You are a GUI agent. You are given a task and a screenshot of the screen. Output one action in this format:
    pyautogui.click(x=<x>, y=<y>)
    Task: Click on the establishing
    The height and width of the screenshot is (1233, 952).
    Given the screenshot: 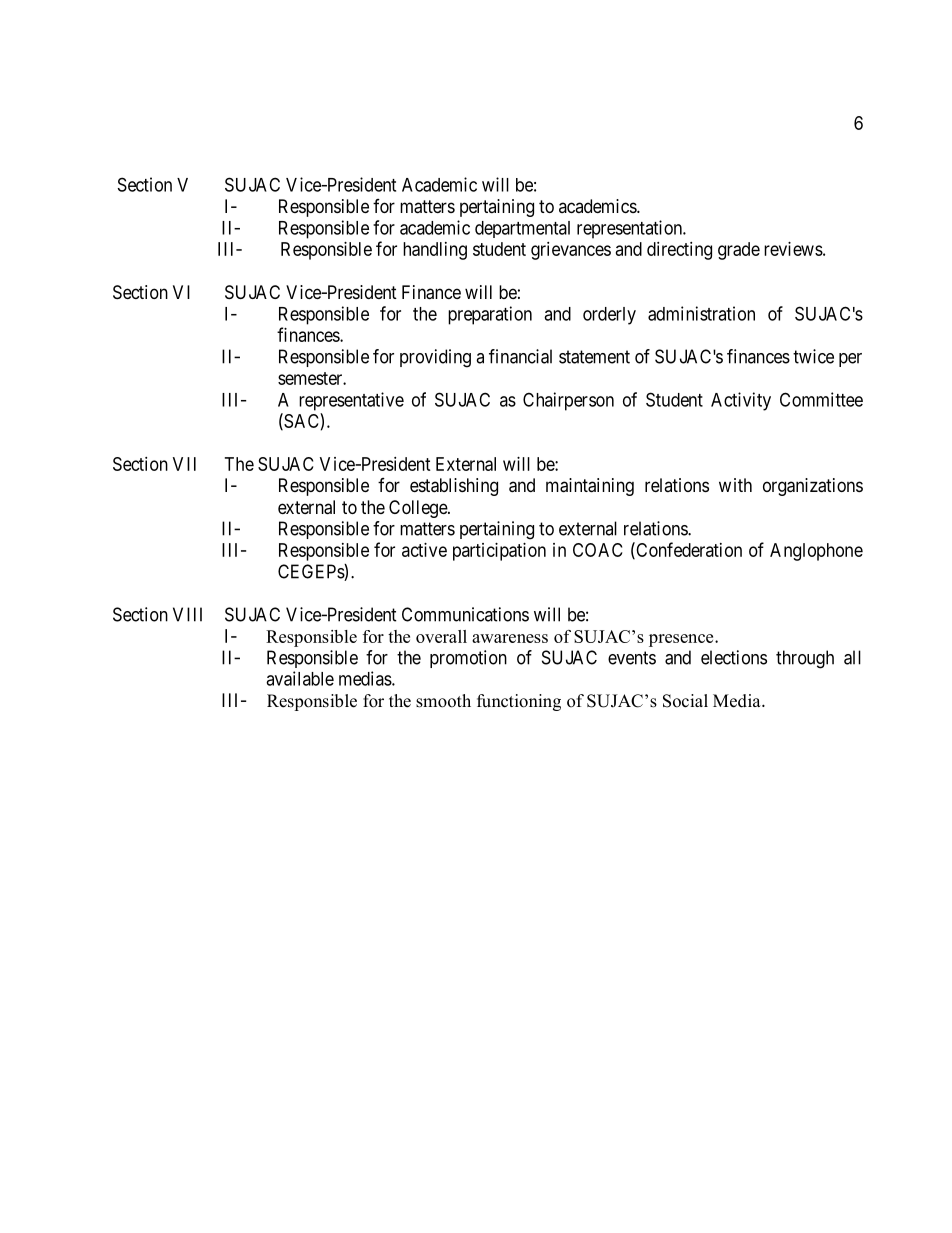 What is the action you would take?
    pyautogui.click(x=454, y=487)
